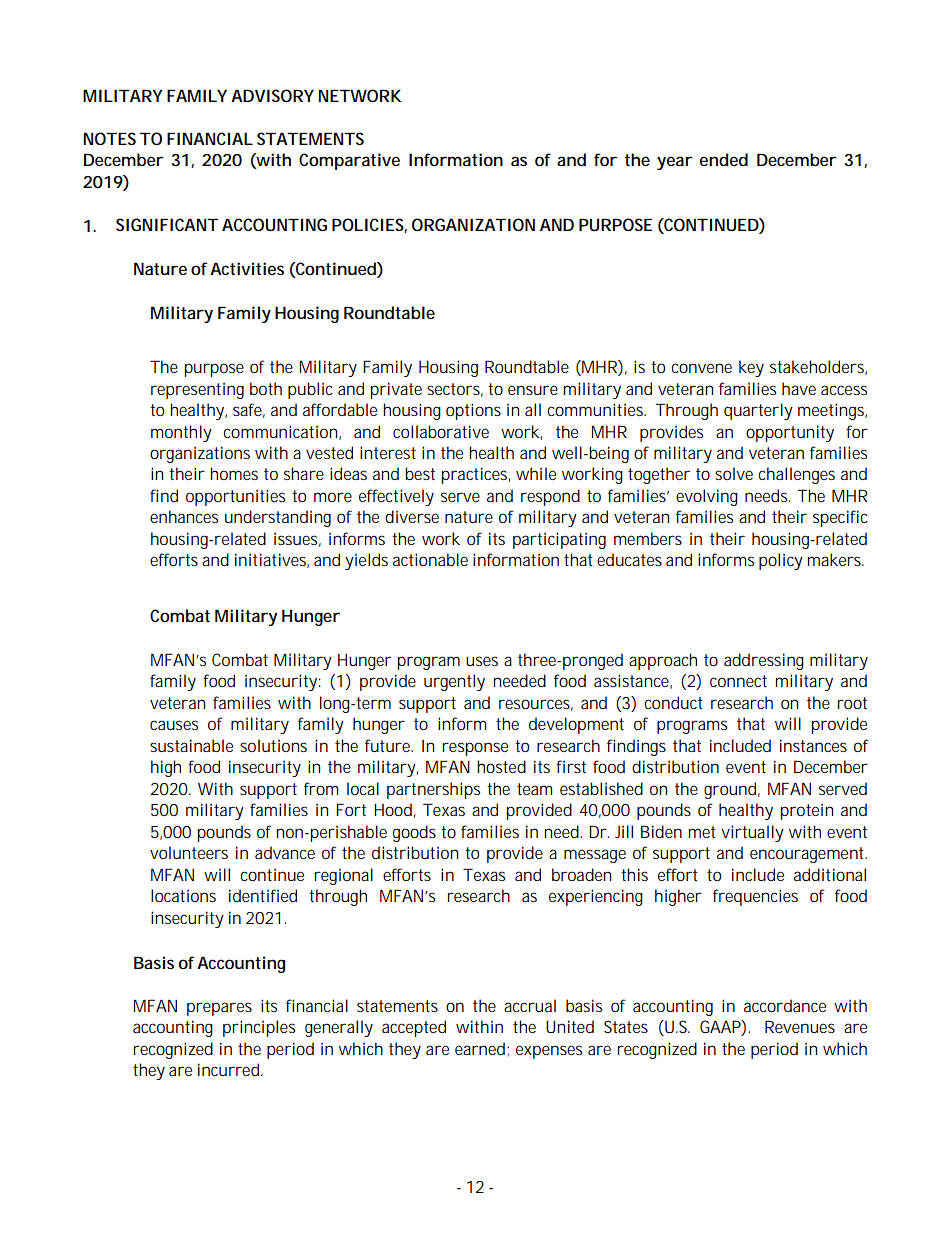  I want to click on virtually, so click(752, 833).
